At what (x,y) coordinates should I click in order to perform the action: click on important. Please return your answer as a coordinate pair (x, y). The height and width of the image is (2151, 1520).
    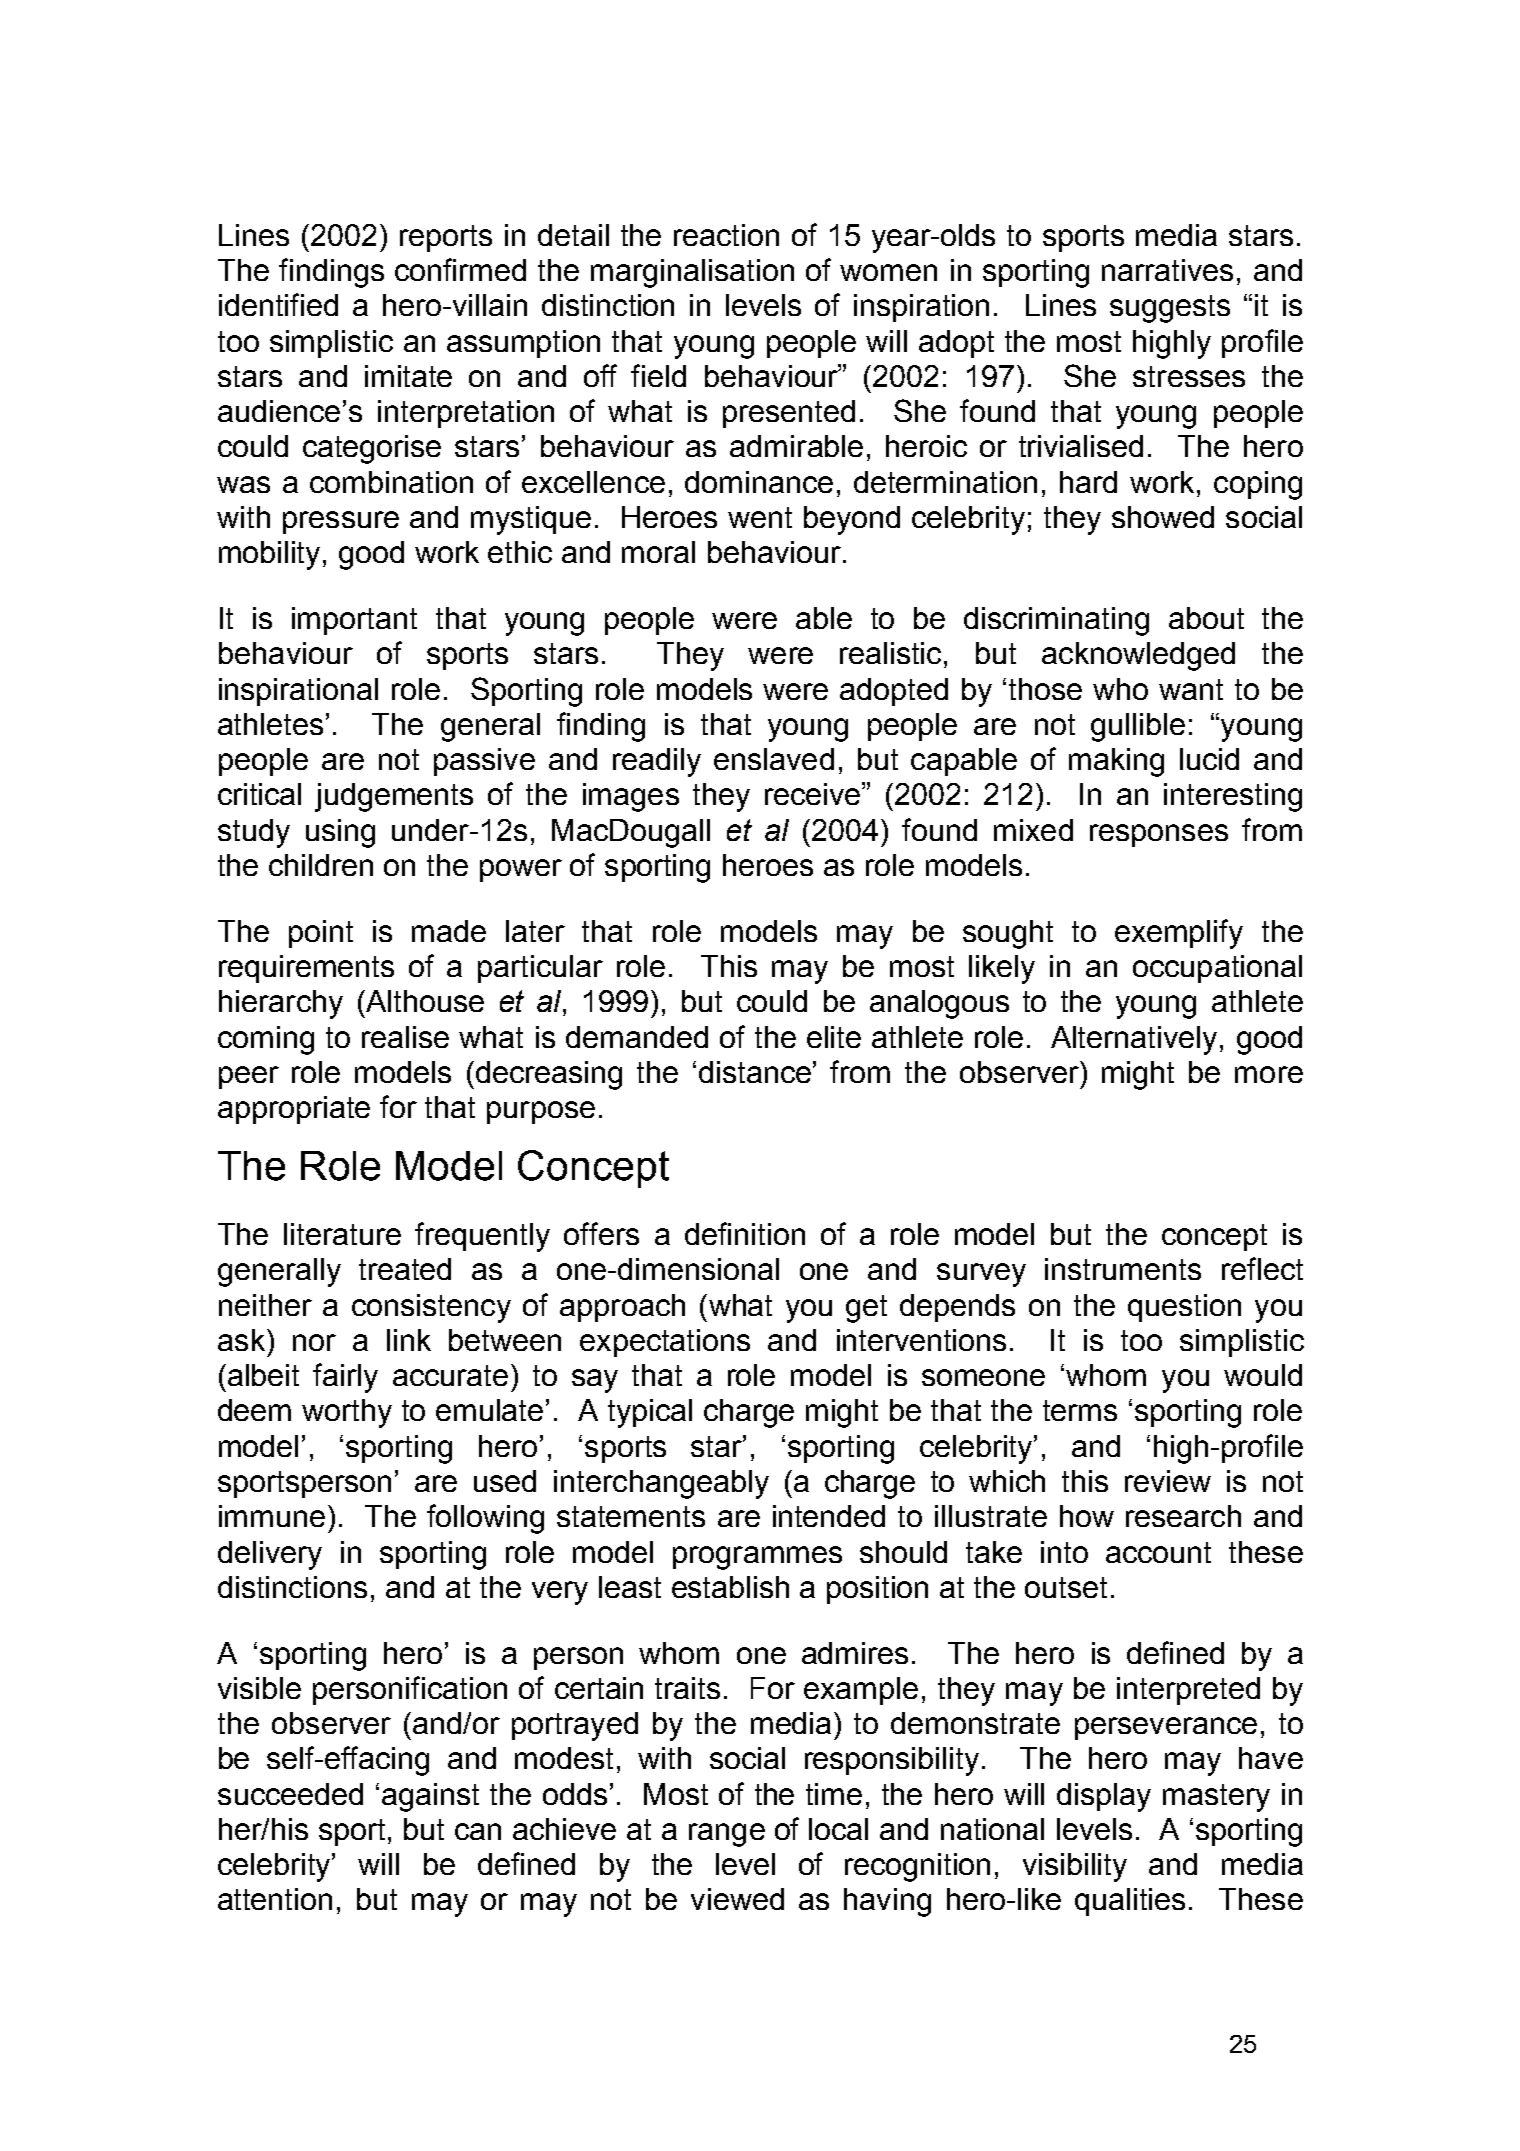
    Looking at the image, I should click on (354, 621).
